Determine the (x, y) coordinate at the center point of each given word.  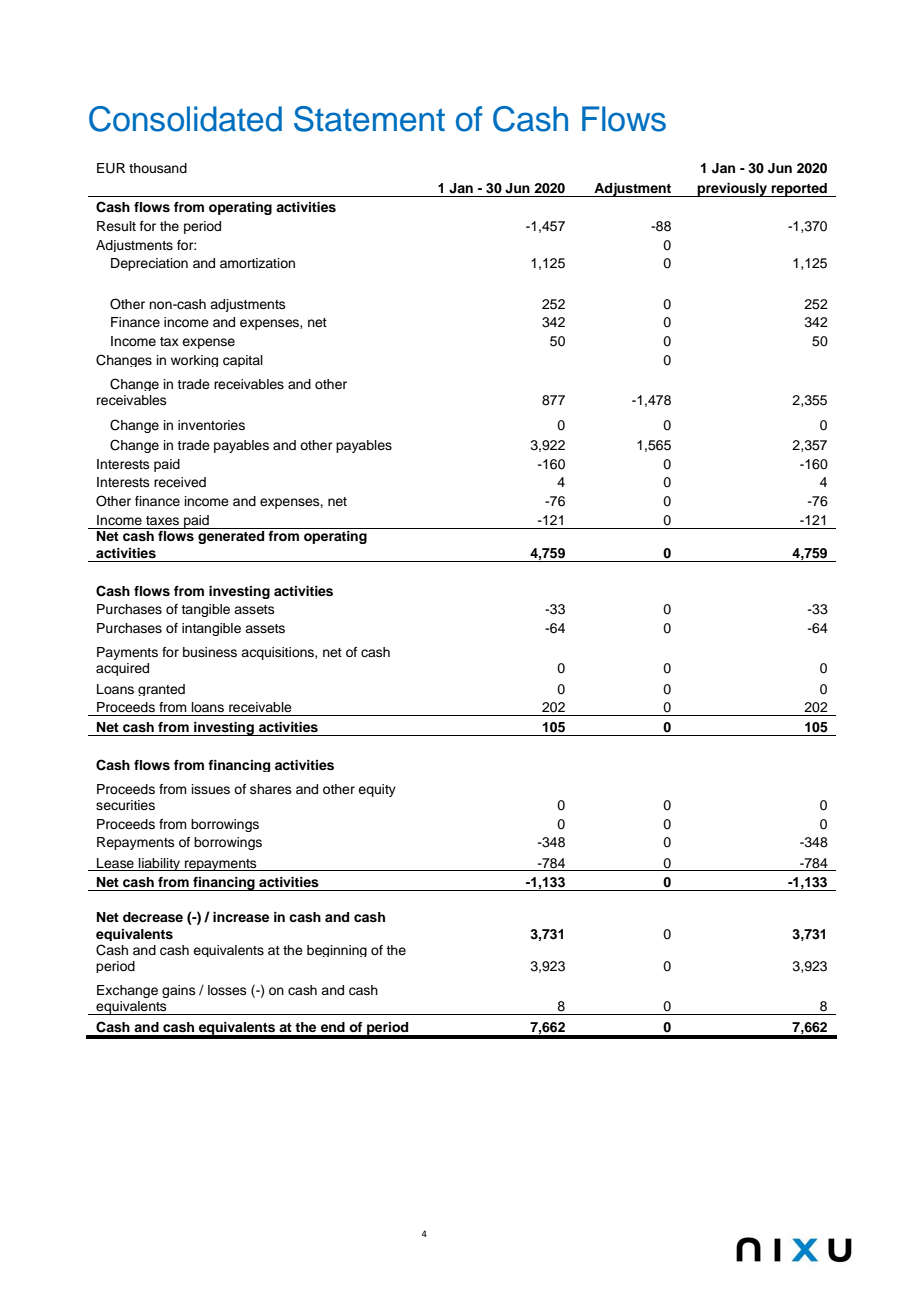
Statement (369, 119)
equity (377, 790)
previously (732, 190)
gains (179, 991)
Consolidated (185, 119)
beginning (337, 951)
